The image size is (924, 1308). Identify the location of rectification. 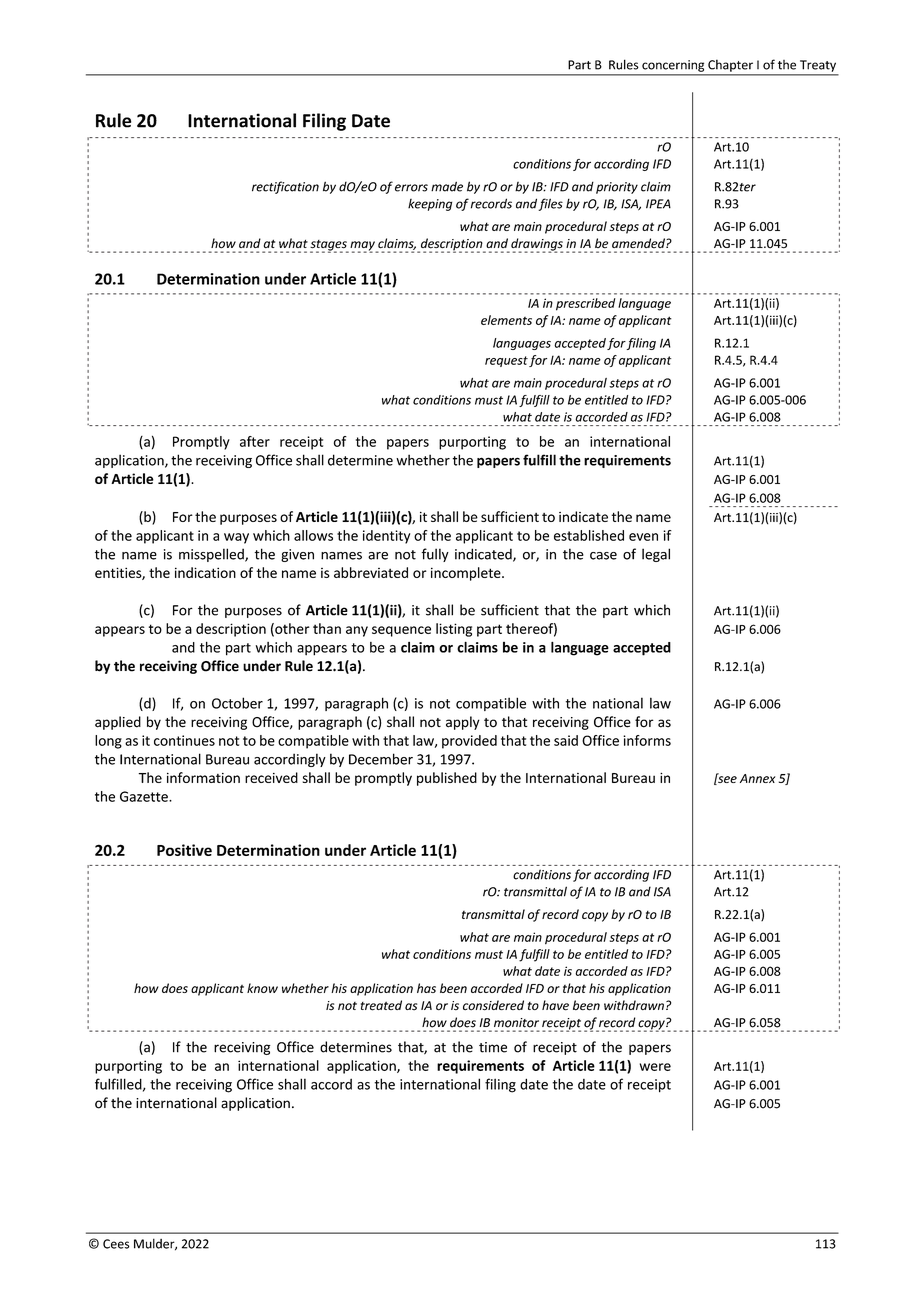
(285, 187).
